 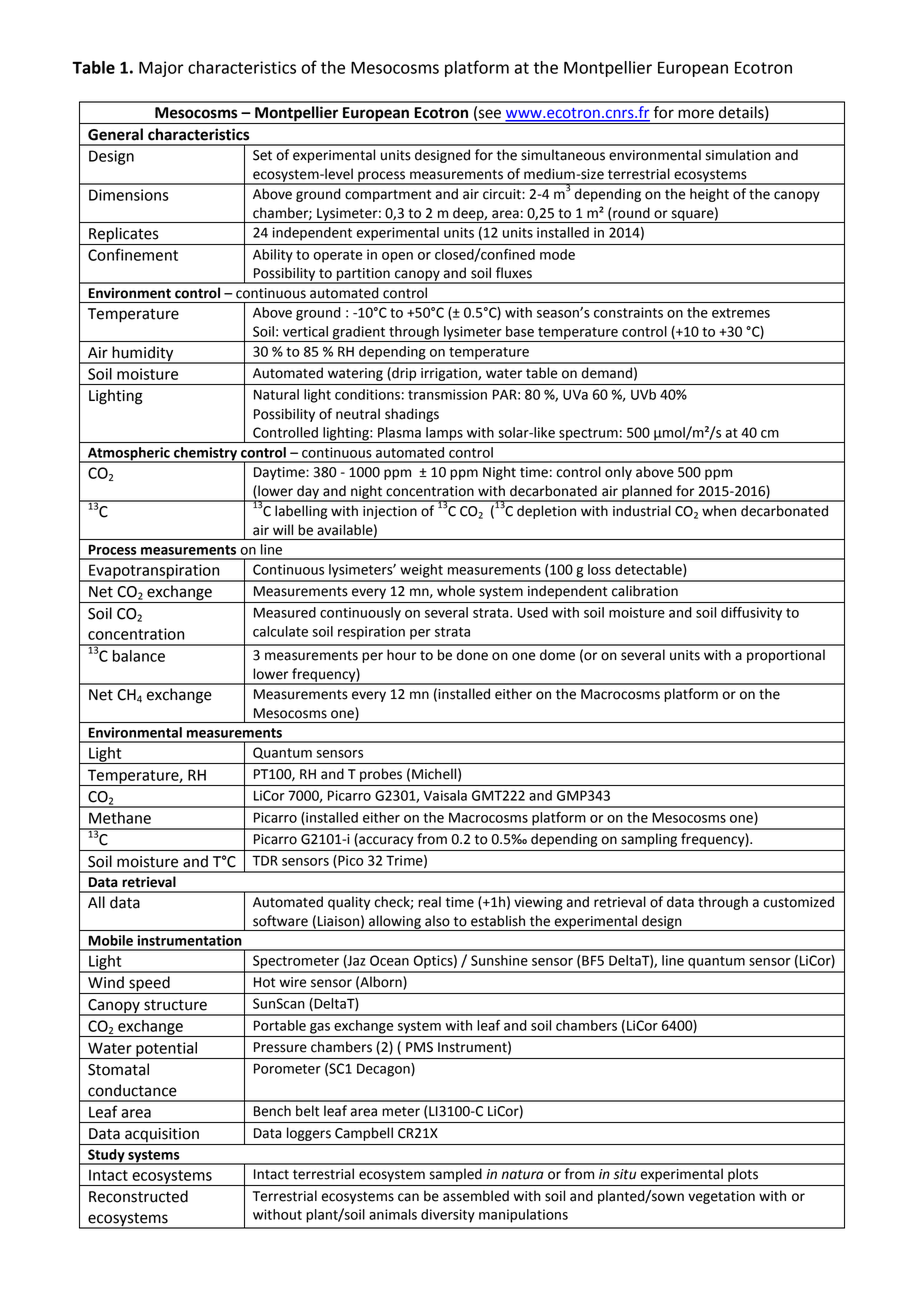 What do you see at coordinates (444, 435) in the image?
I see `lamps` at bounding box center [444, 435].
